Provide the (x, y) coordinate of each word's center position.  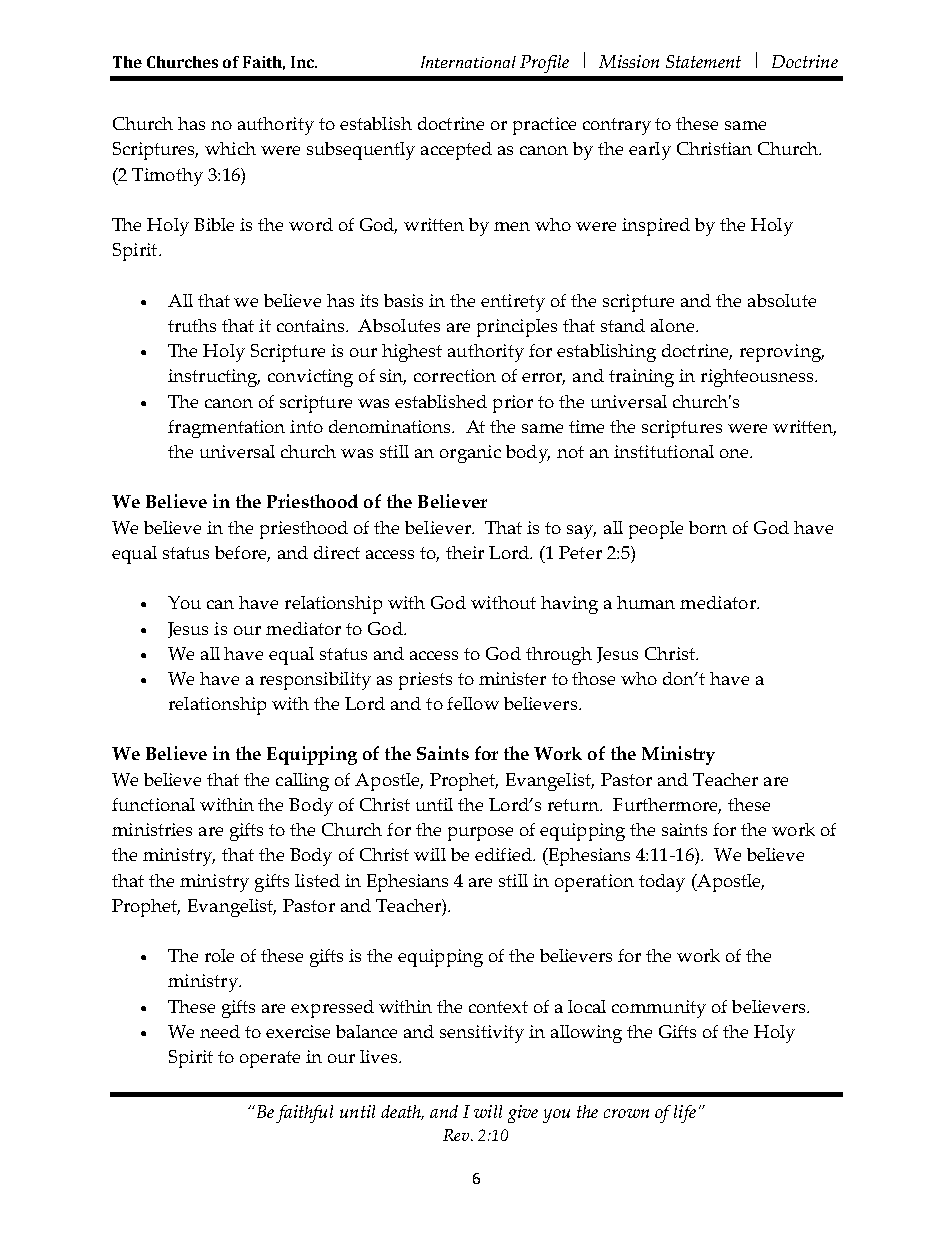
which (230, 148)
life (685, 1114)
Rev (457, 1135)
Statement (703, 61)
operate (270, 1059)
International (468, 62)
